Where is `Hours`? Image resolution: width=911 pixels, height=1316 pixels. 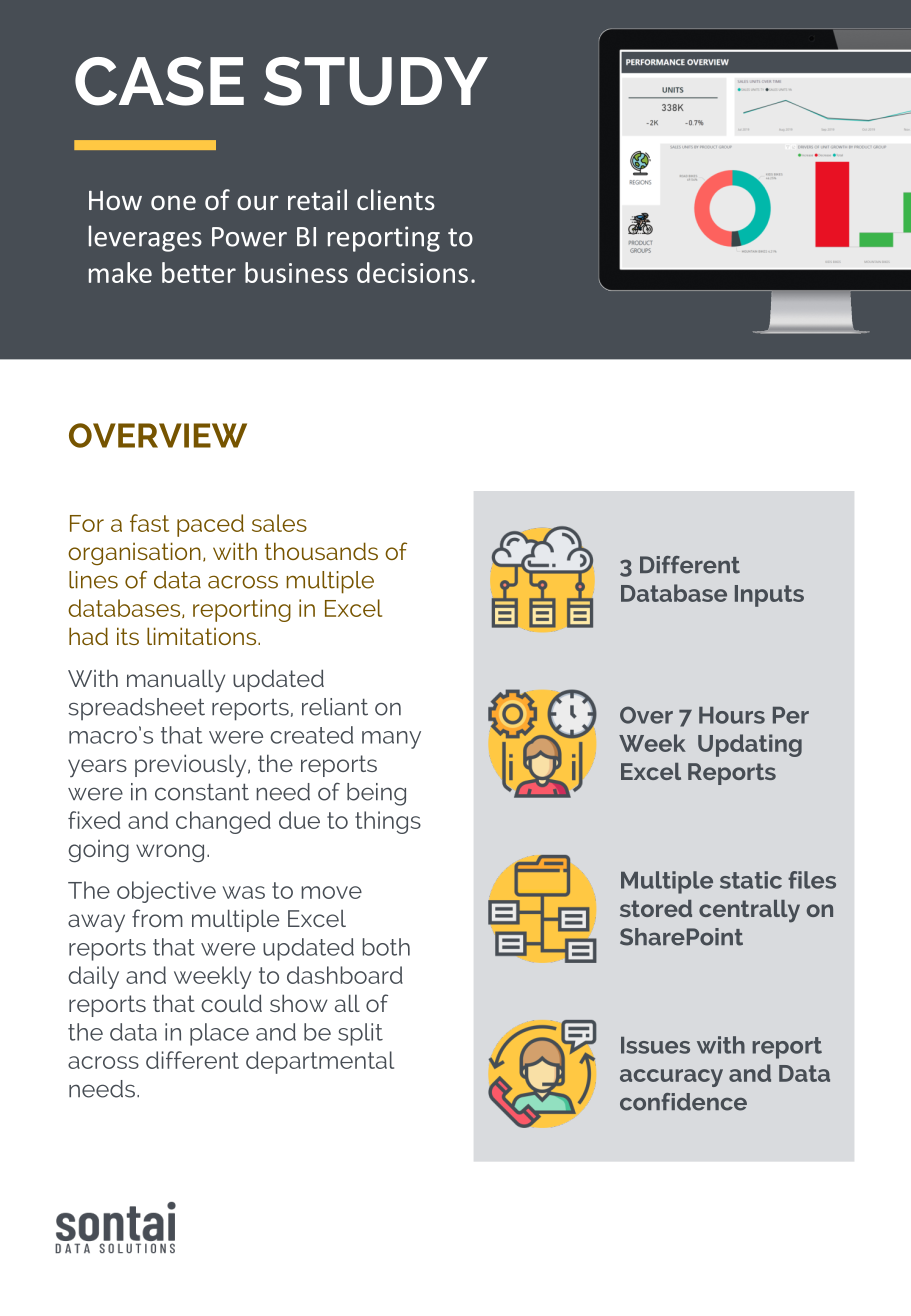 Hours is located at coordinates (732, 715).
